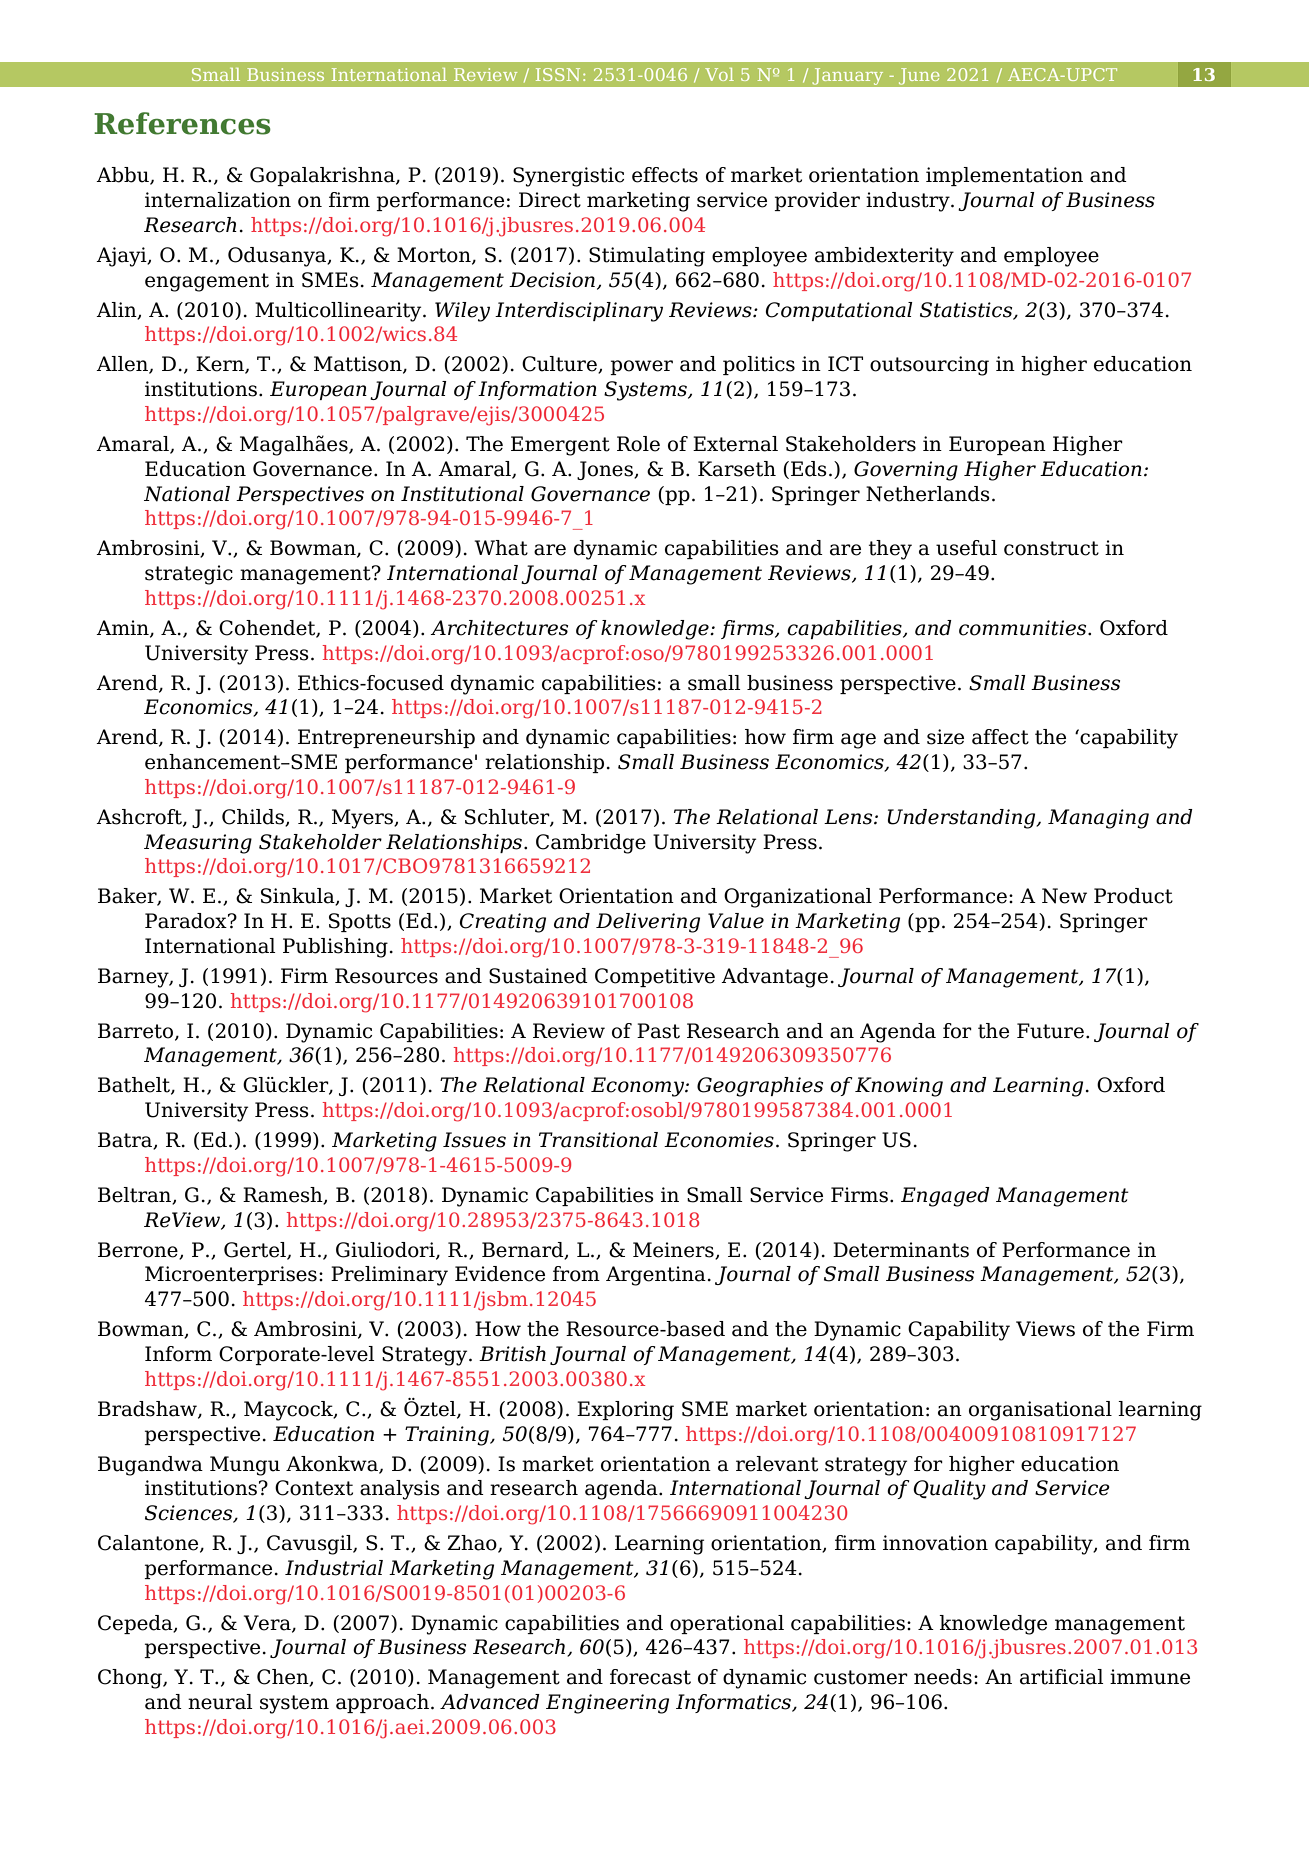  I want to click on Ramesh, so click(284, 1196).
